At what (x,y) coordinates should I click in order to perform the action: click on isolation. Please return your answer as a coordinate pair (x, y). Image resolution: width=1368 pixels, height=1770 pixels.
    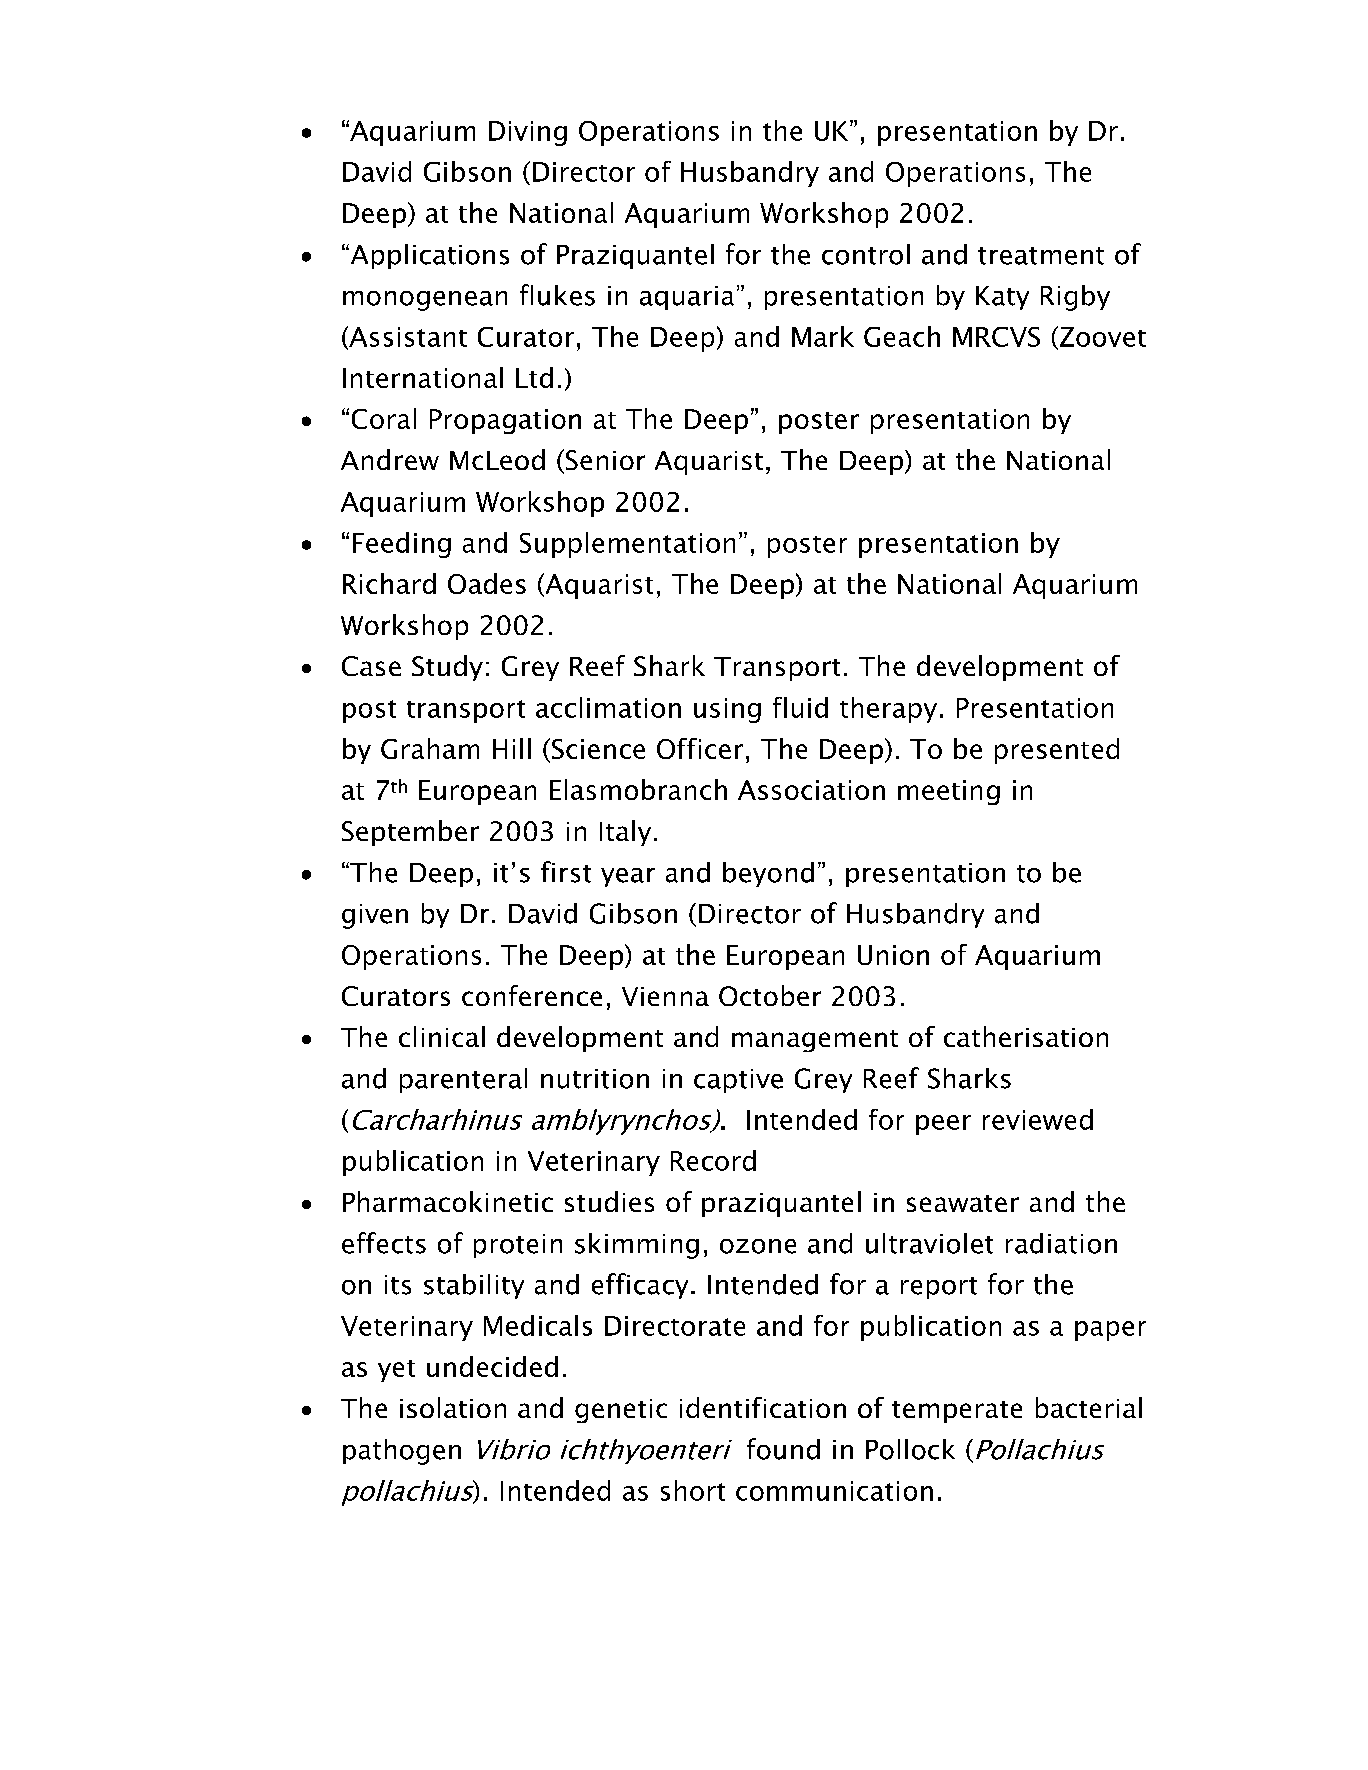
    Looking at the image, I should click on (453, 1407).
